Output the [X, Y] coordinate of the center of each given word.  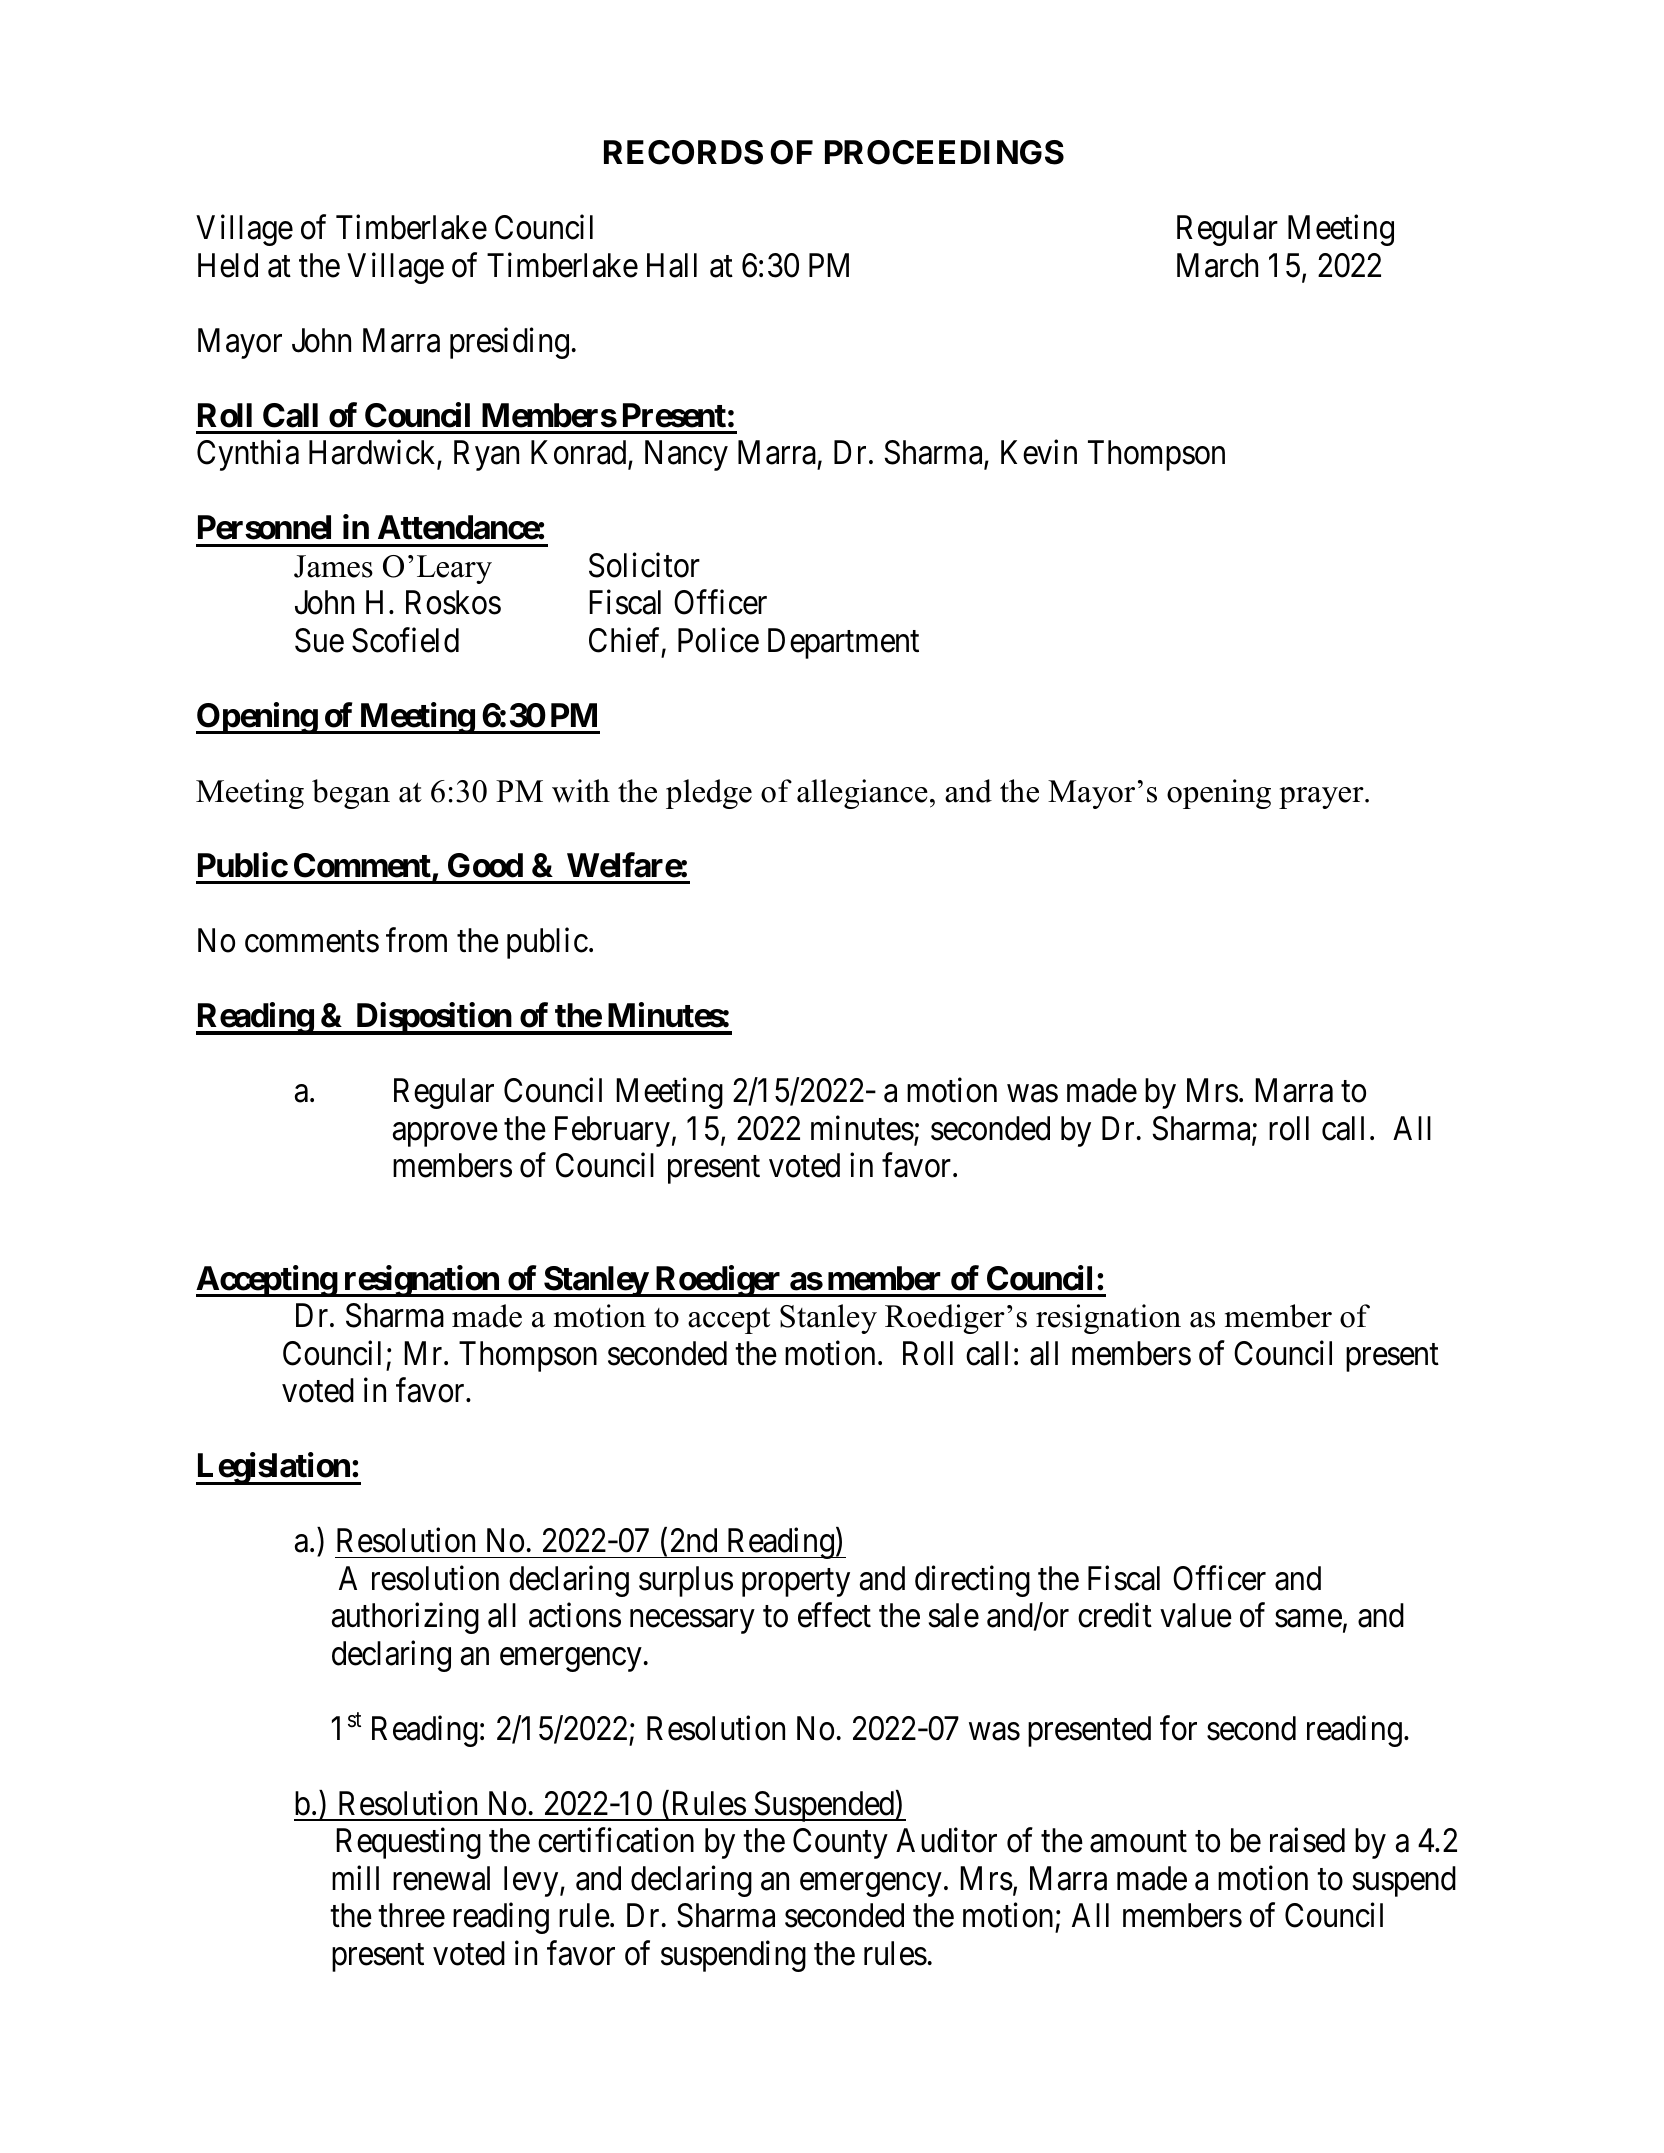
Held [228, 265]
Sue [319, 640]
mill [355, 1878]
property [796, 1583]
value [1196, 1615]
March [1217, 265]
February [612, 1131]
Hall [672, 265]
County [840, 1843]
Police [718, 640]
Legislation [274, 1469]
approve [445, 1135]
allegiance [862, 794]
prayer [1322, 798]
